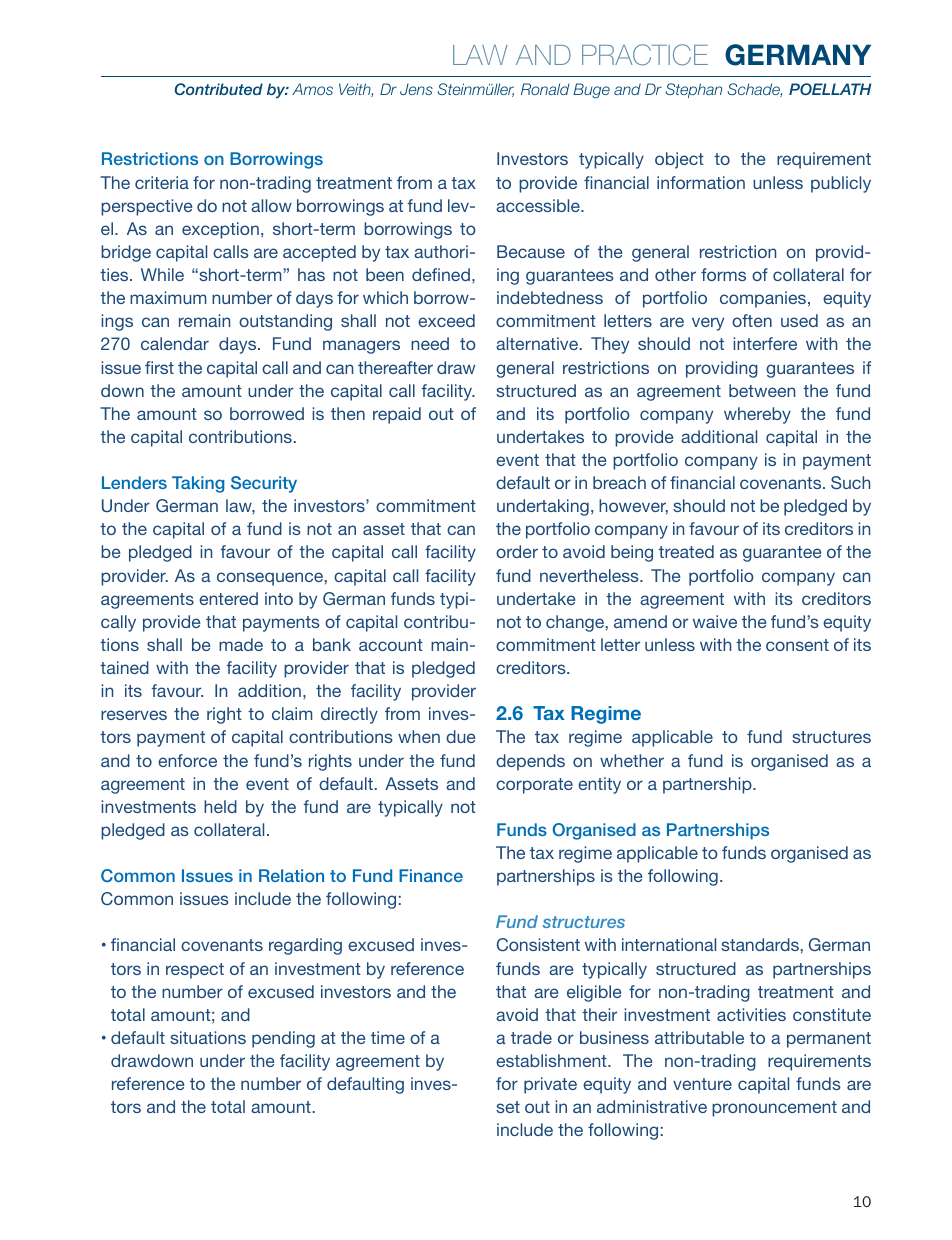 This screenshot has width=952, height=1240. I want to click on Stephan, so click(694, 90).
